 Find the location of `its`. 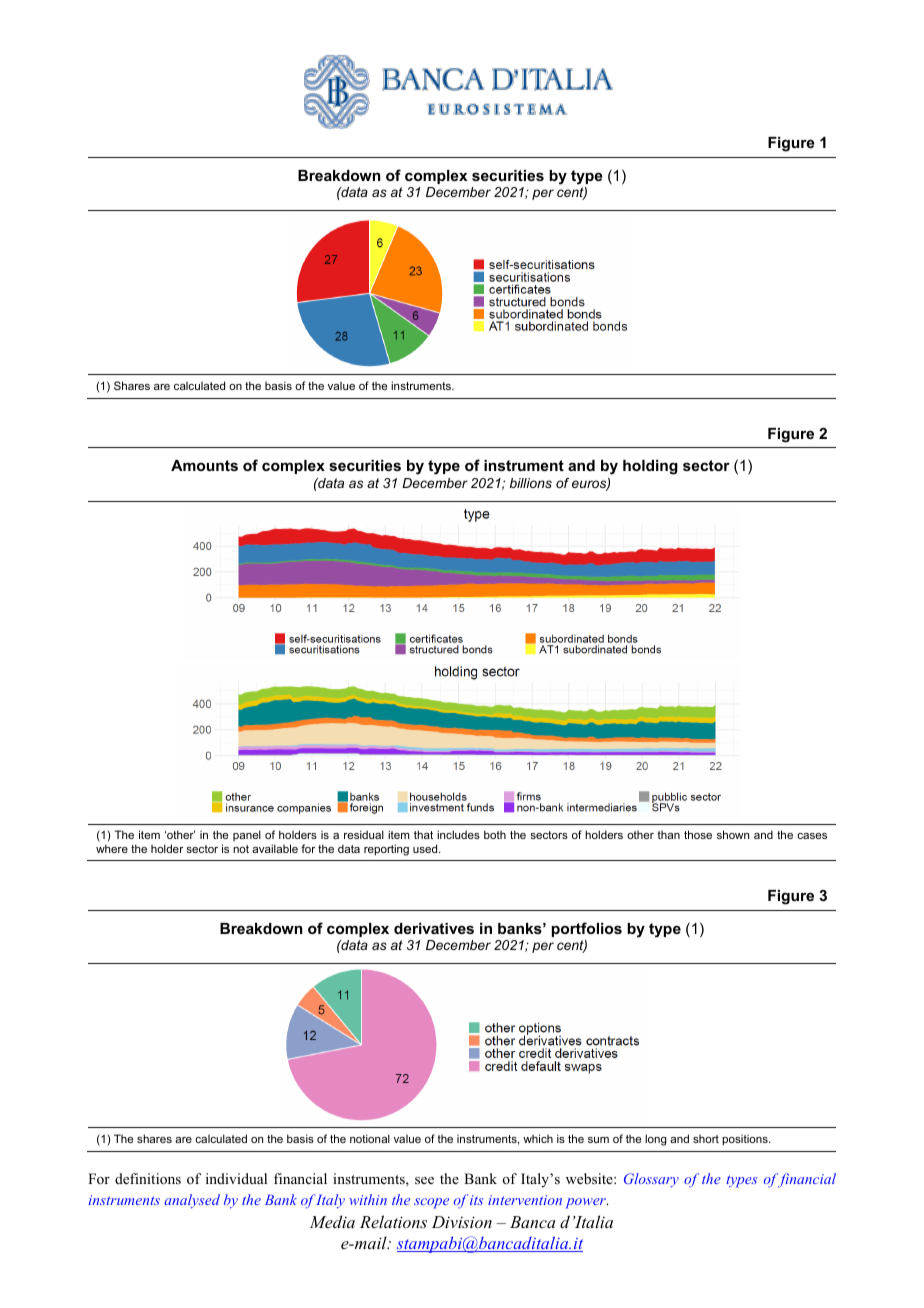

its is located at coordinates (476, 1200).
